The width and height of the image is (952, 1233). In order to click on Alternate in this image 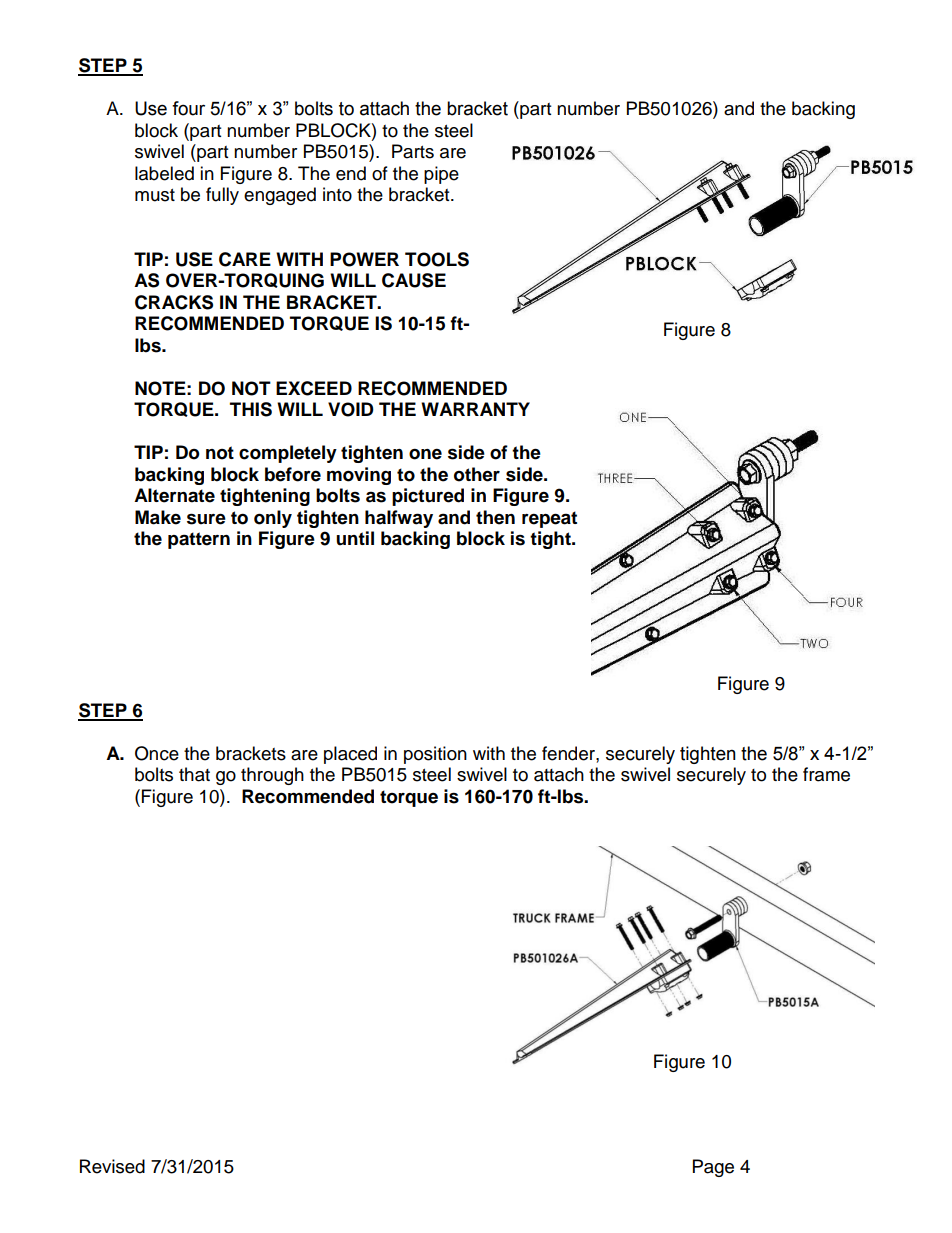, I will do `click(174, 495)`.
